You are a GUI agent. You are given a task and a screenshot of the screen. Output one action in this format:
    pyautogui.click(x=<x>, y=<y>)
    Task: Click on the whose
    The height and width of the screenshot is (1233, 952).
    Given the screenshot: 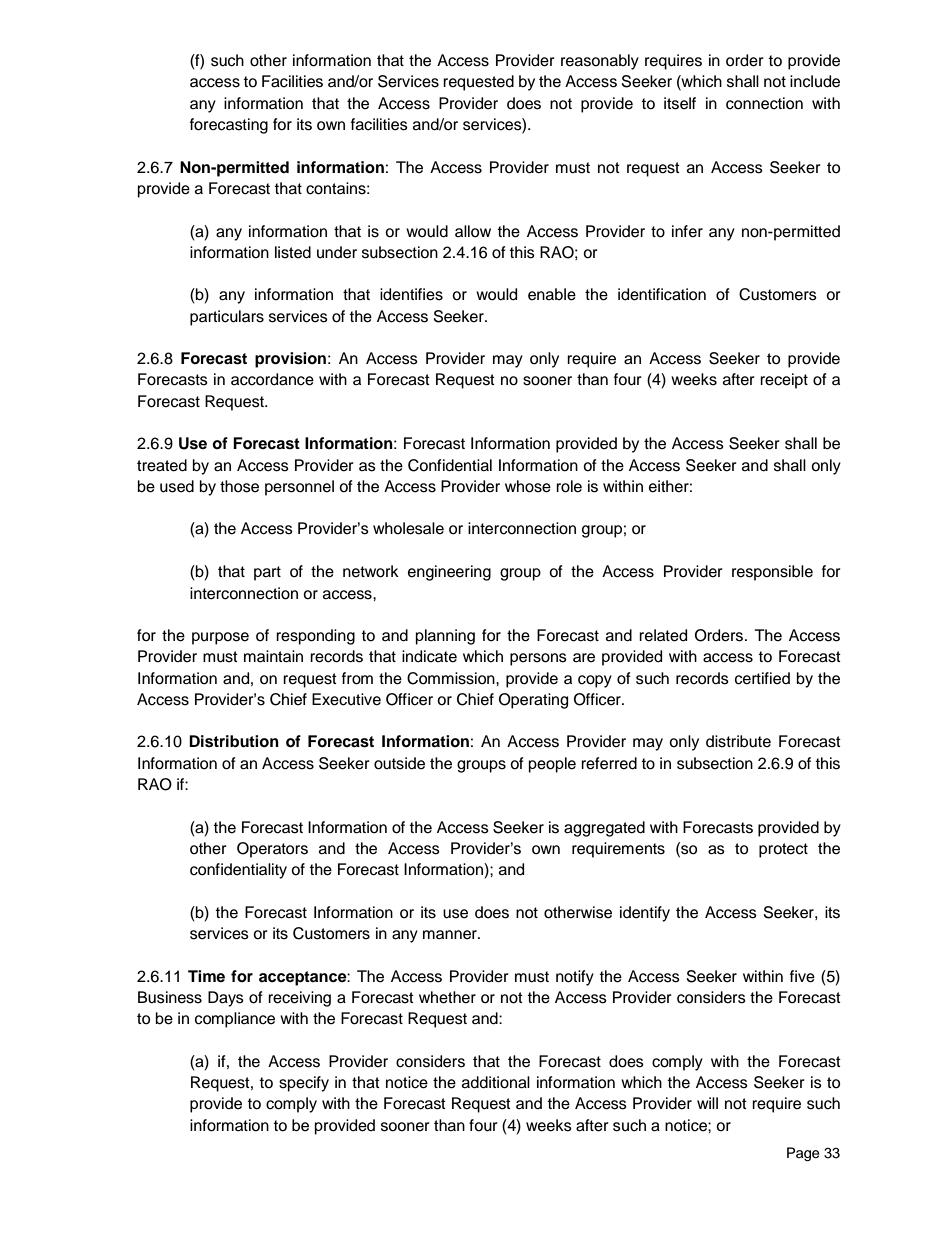 What is the action you would take?
    pyautogui.click(x=528, y=486)
